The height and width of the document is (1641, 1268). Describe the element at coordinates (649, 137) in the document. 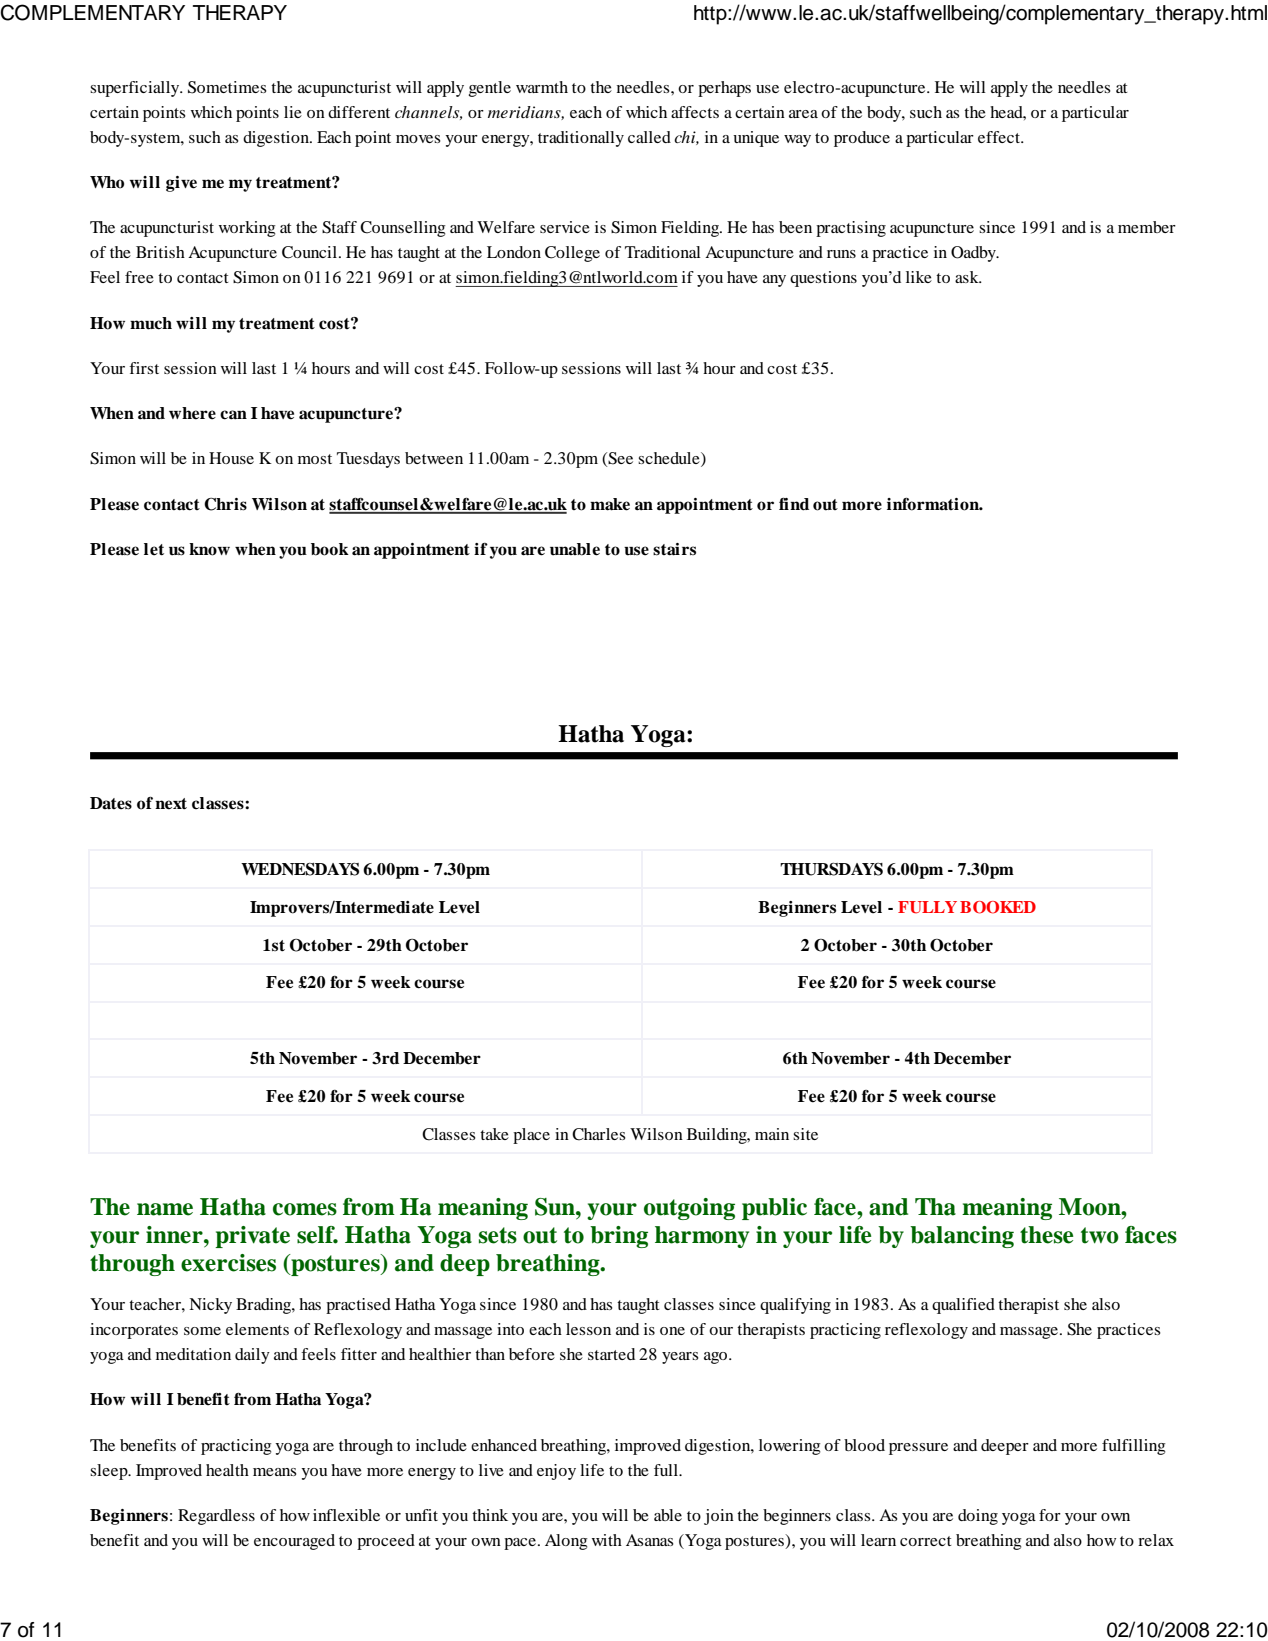

I see `called` at that location.
